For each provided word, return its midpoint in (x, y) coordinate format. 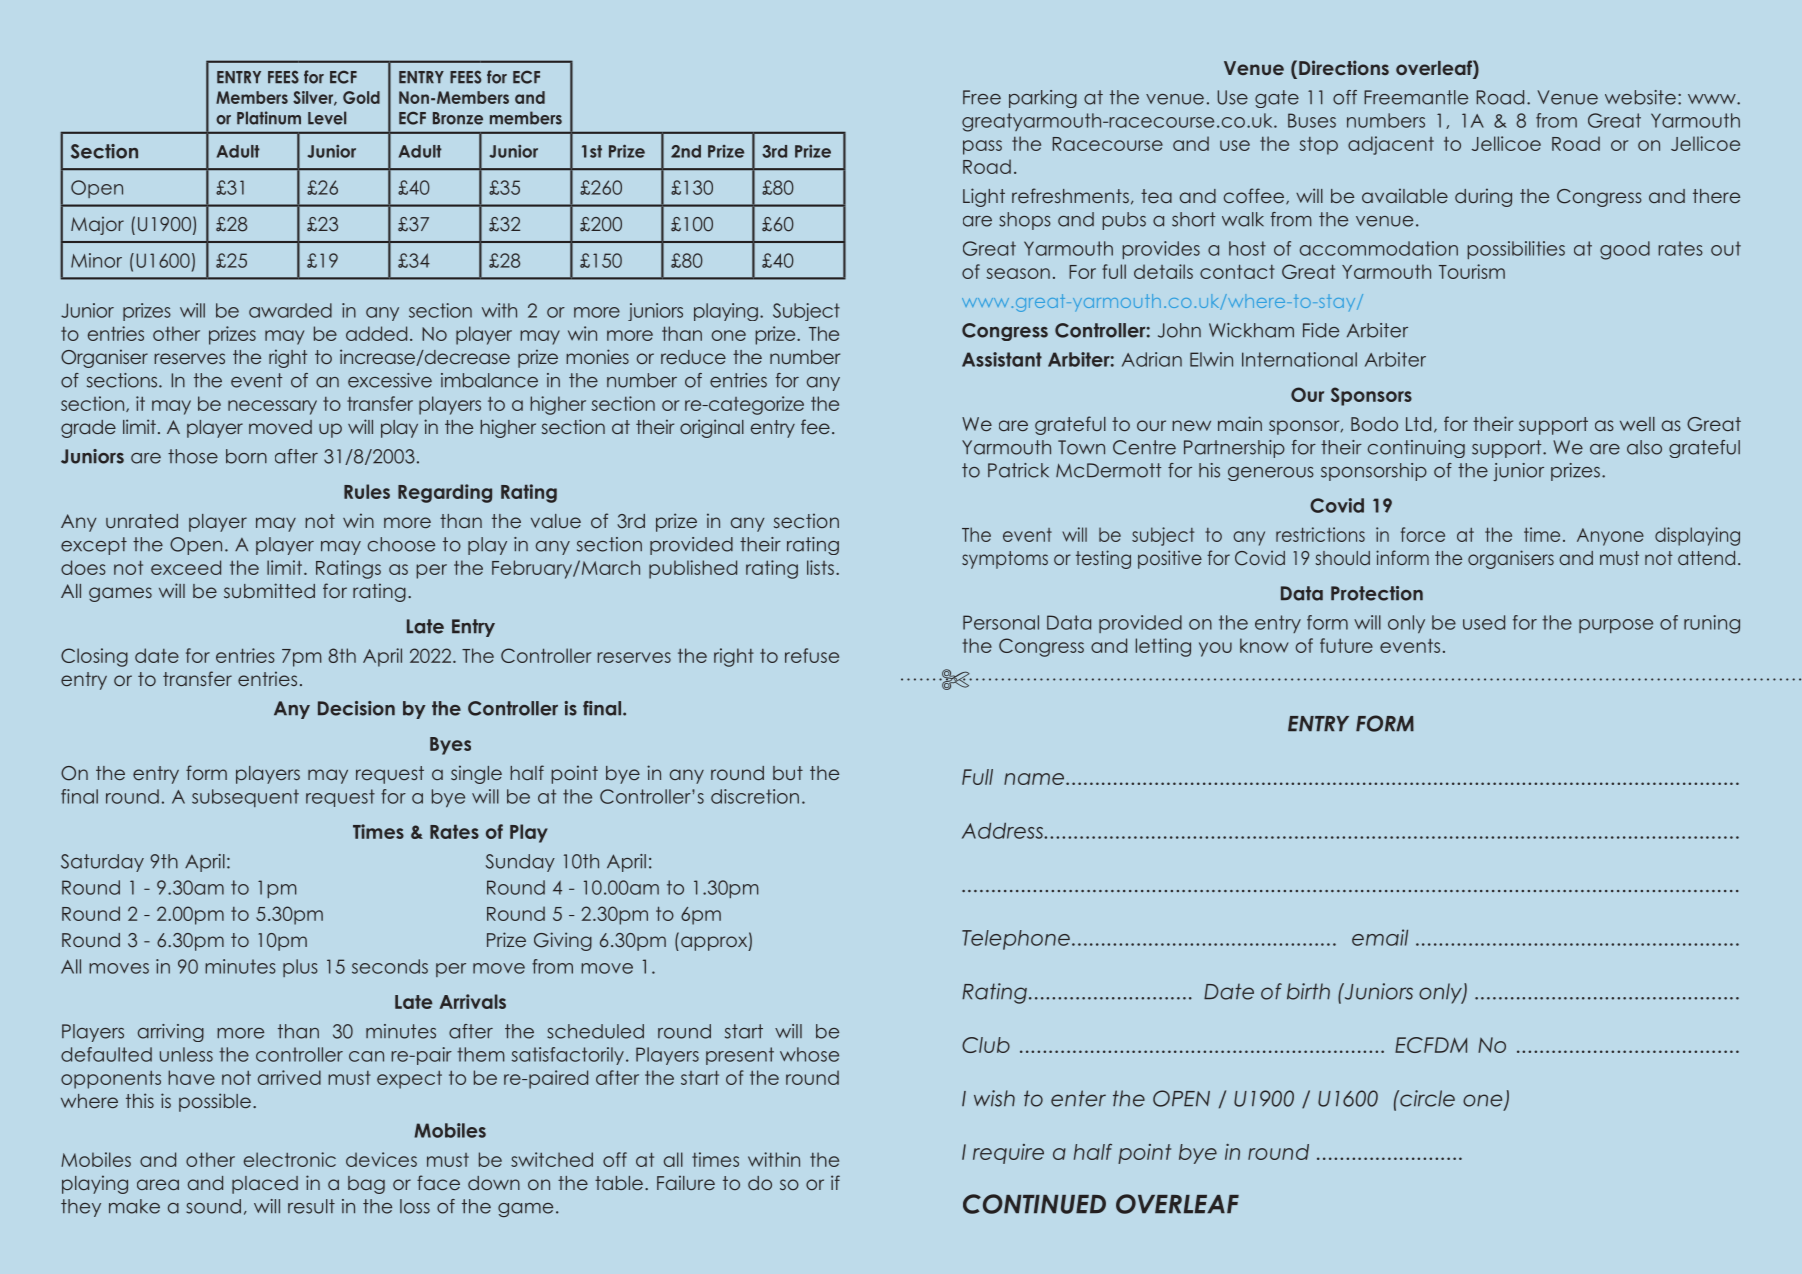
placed (265, 1185)
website (1640, 97)
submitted (269, 590)
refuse (812, 655)
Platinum (269, 118)
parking (1043, 99)
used (1484, 622)
